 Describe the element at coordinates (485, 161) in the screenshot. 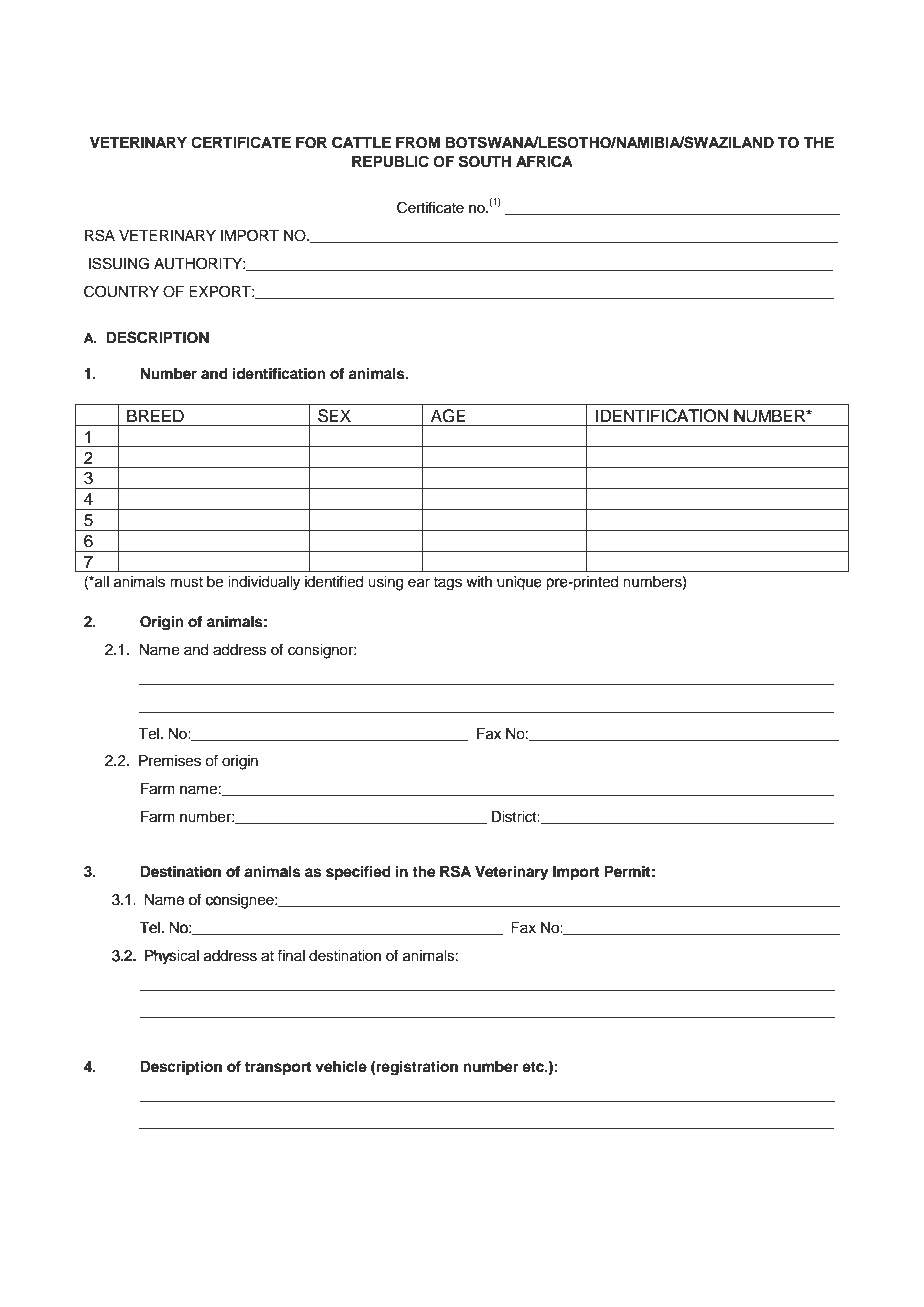

I see `SOUTH` at that location.
